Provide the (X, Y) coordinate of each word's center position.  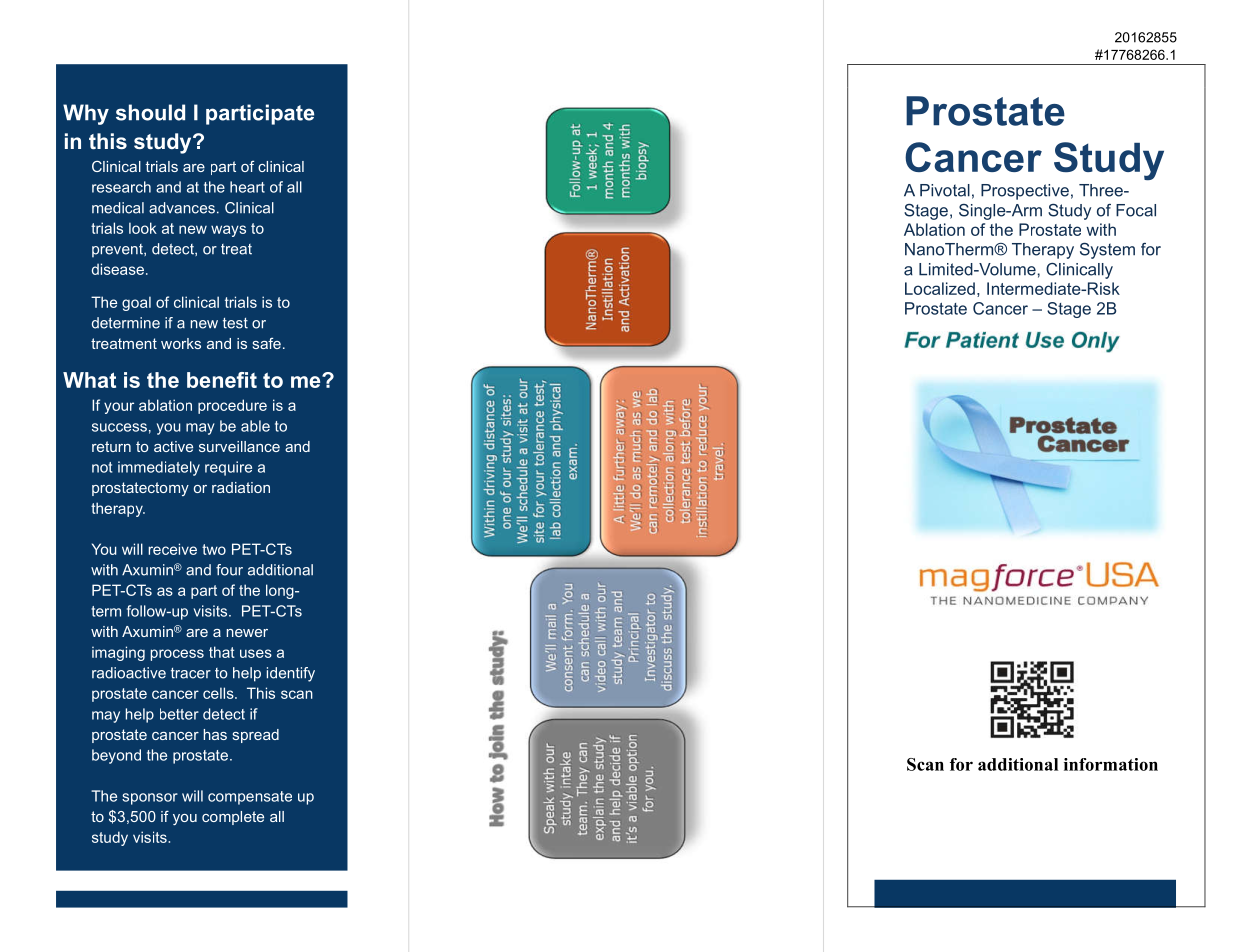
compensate (250, 798)
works (181, 343)
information (1111, 764)
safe (267, 343)
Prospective (1025, 192)
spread (256, 736)
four (229, 570)
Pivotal (945, 190)
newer (247, 633)
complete (233, 818)
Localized (940, 288)
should (150, 112)
